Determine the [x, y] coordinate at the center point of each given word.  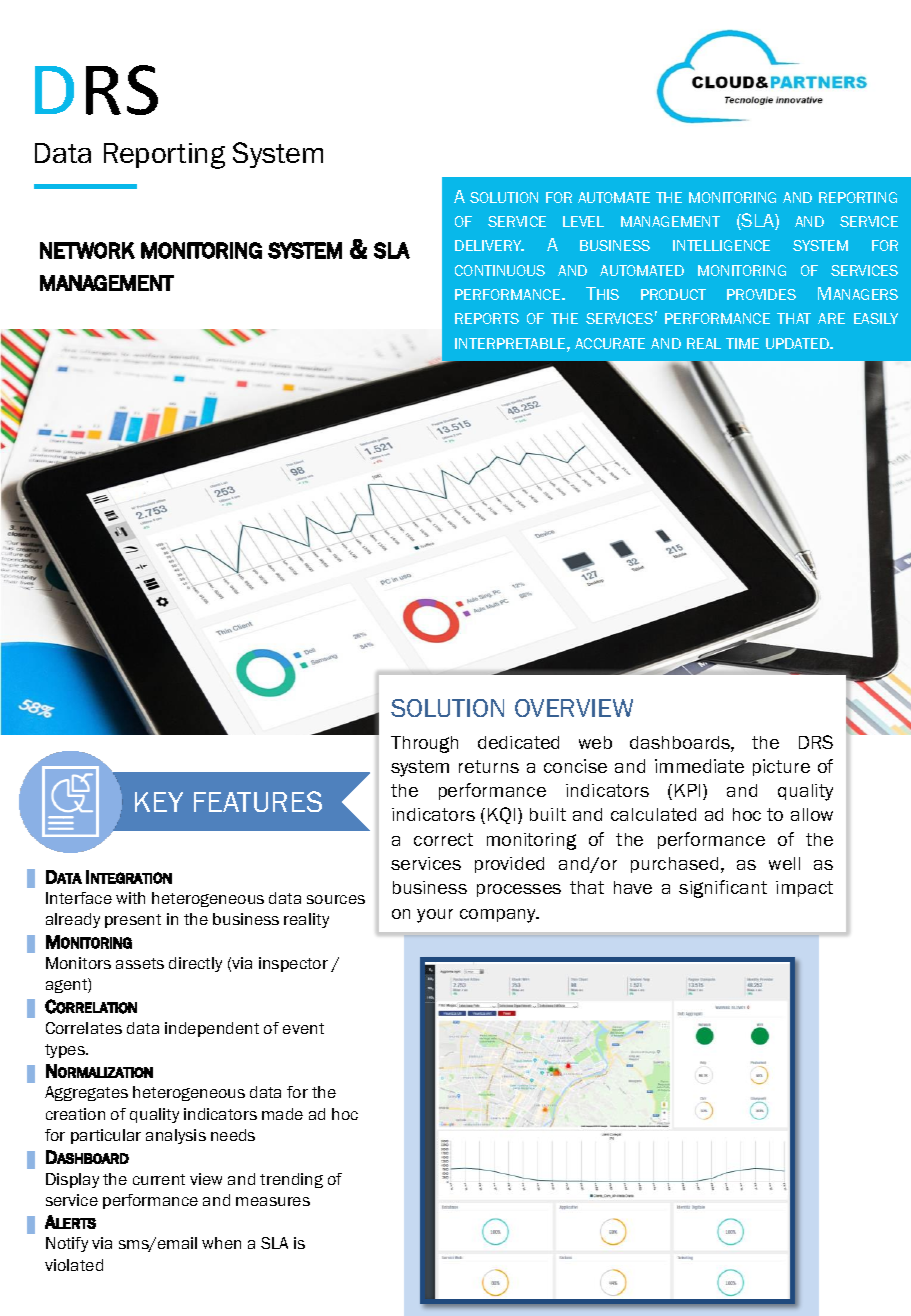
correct [443, 839]
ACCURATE [610, 343]
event [303, 1028]
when [221, 1243]
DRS [816, 742]
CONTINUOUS [500, 270]
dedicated [518, 742]
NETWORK [87, 250]
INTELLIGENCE [721, 245]
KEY [159, 802]
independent [212, 1029]
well [784, 863]
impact [804, 889]
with [130, 898]
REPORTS [487, 318]
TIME [742, 343]
